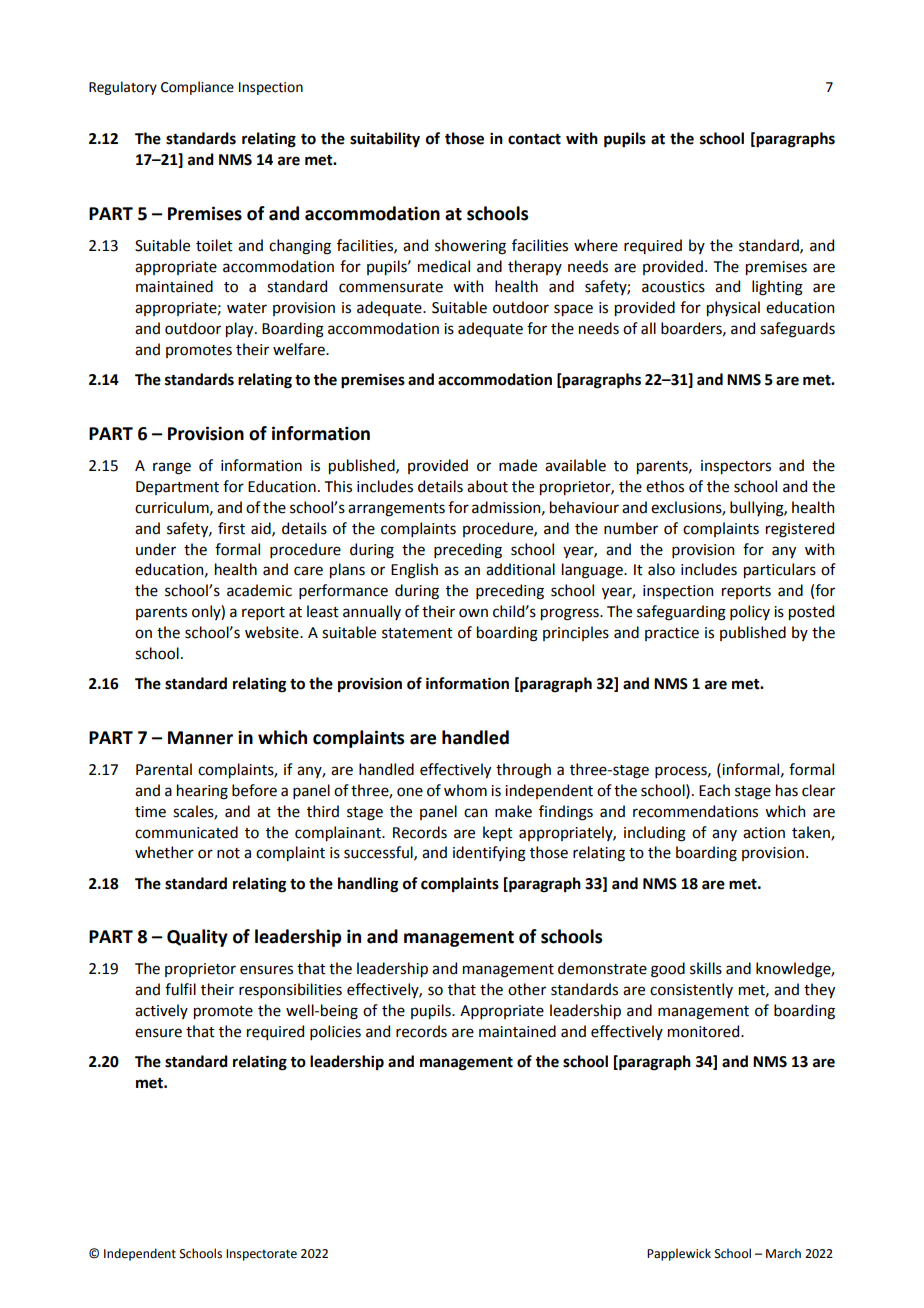 This document has width=924, height=1308. Describe the element at coordinates (777, 288) in the document. I see `lighting` at that location.
